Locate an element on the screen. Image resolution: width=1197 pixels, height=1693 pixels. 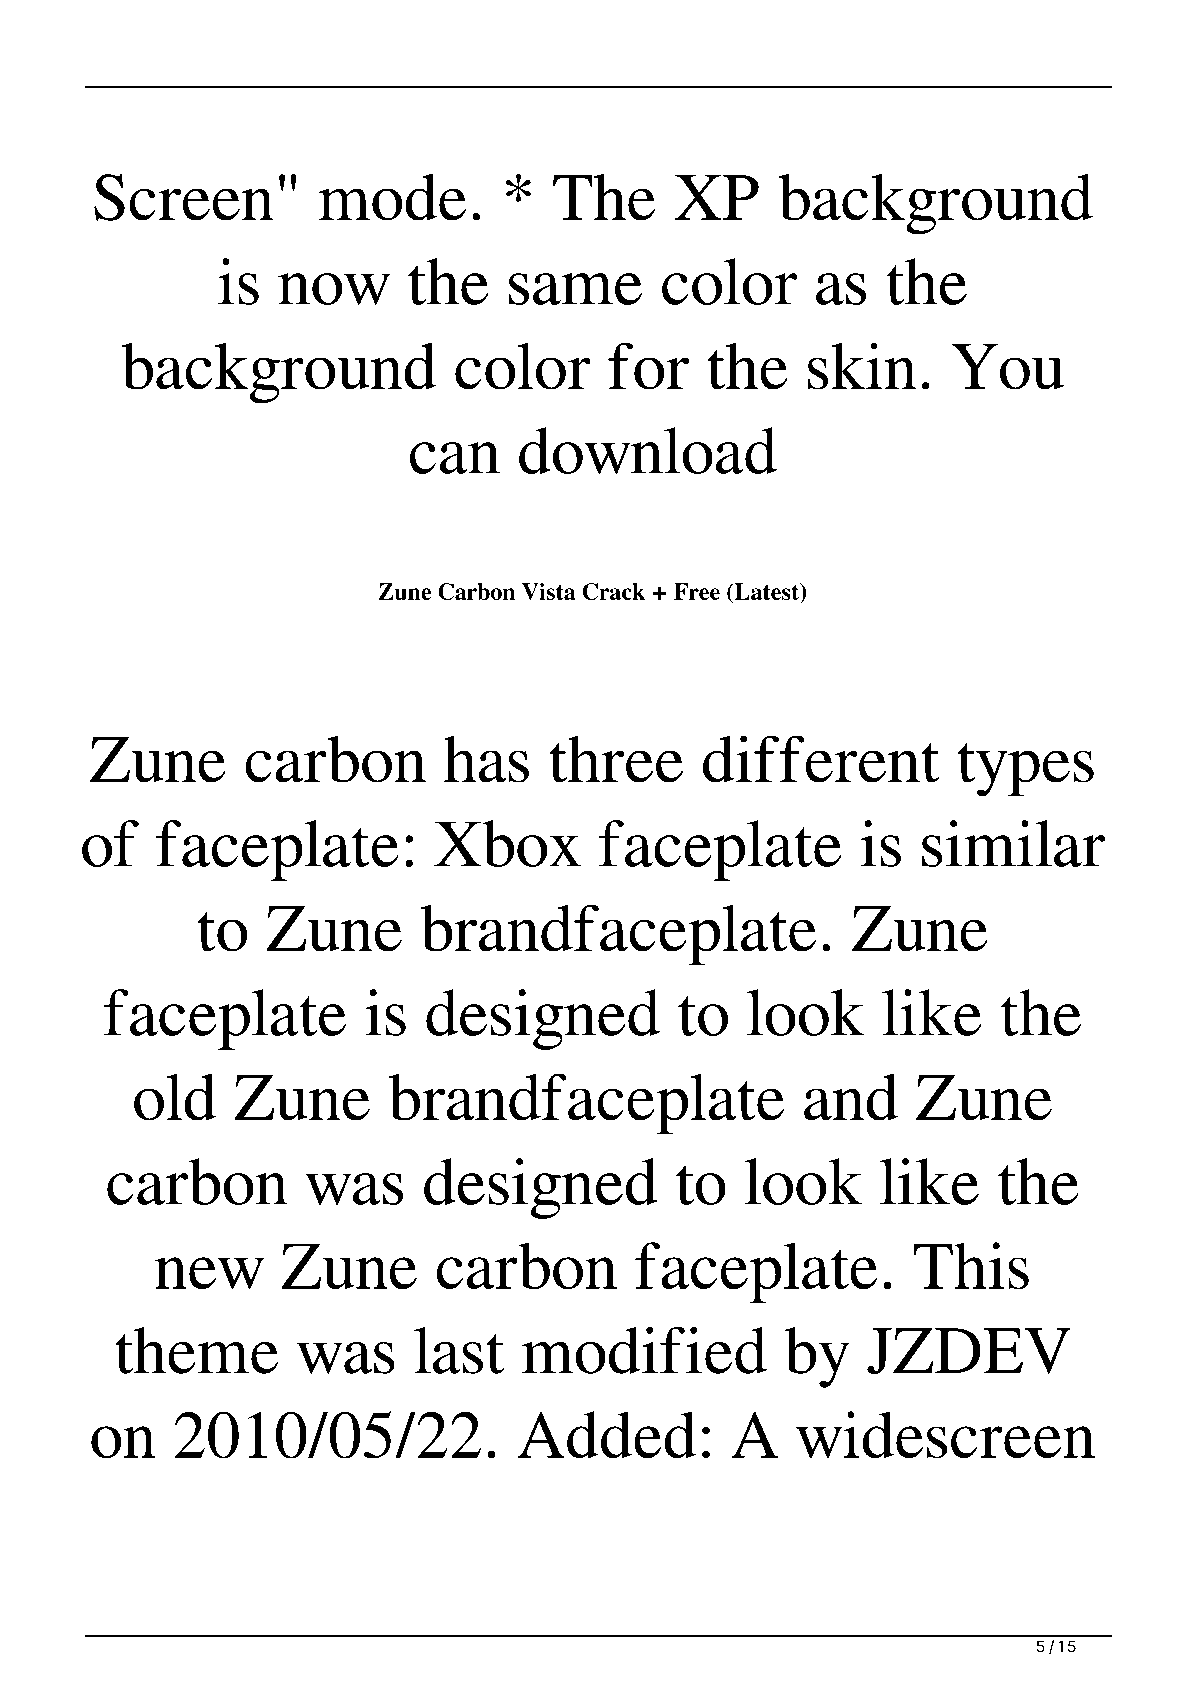
skin is located at coordinates (862, 366).
